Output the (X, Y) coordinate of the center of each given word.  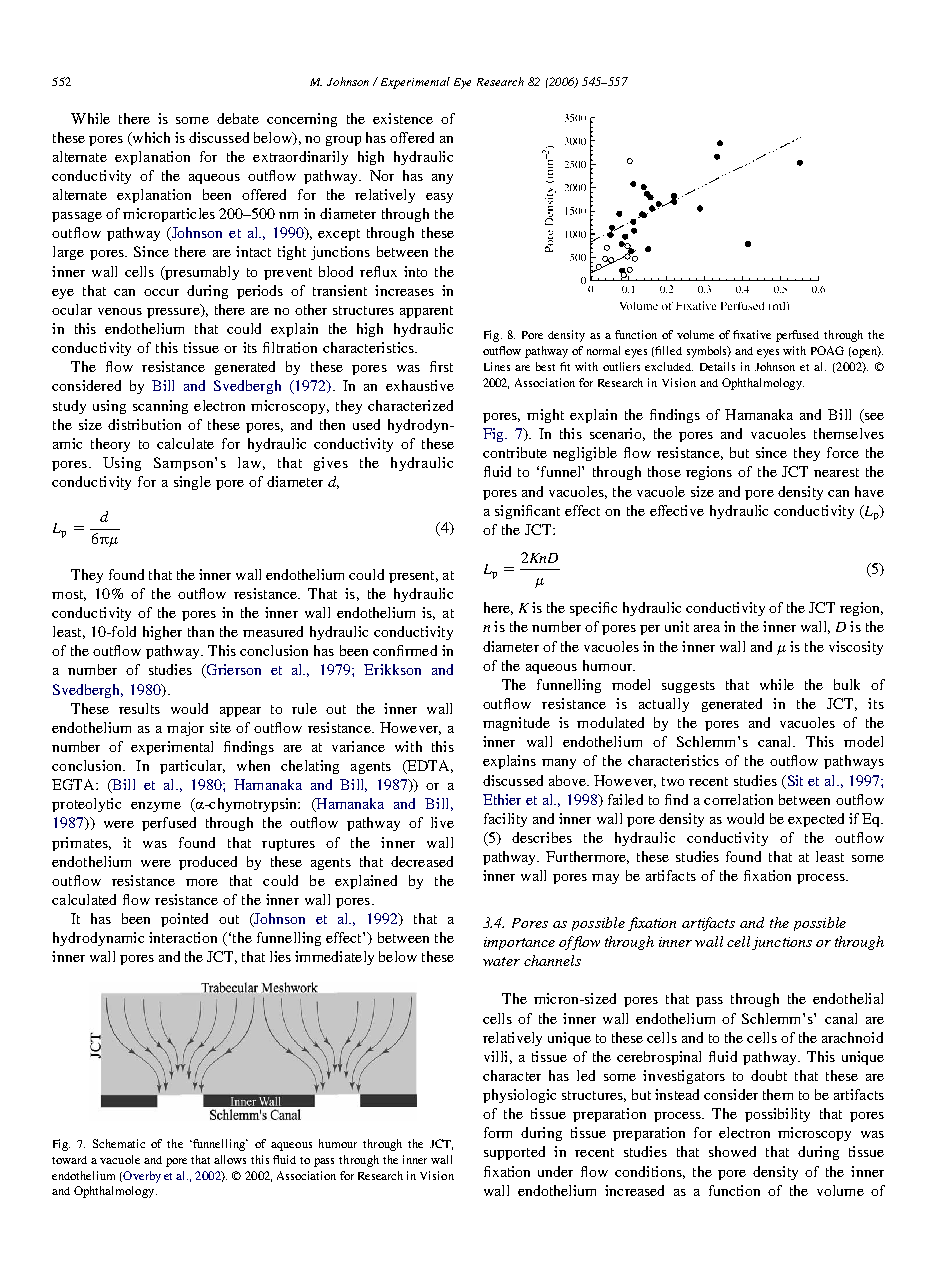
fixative (752, 334)
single (192, 483)
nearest (836, 472)
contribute (515, 452)
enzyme (156, 807)
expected (816, 820)
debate (238, 118)
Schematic (119, 1143)
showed (732, 1151)
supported (514, 1153)
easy (439, 198)
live (442, 822)
